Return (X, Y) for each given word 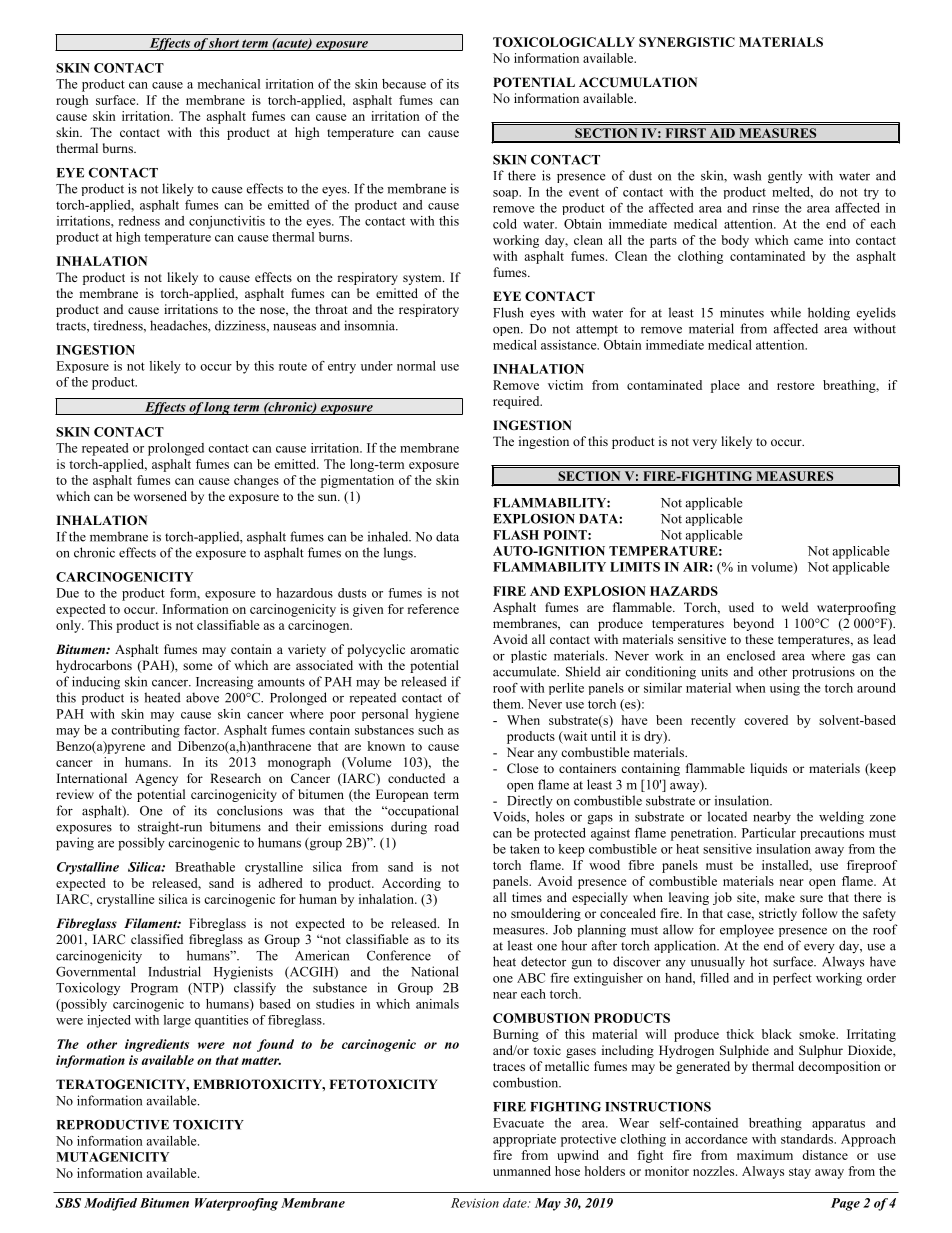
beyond (753, 624)
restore (796, 386)
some (198, 666)
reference (433, 609)
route (293, 366)
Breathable (205, 867)
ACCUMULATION (638, 82)
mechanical (229, 84)
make (780, 897)
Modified (110, 1204)
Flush (508, 312)
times (527, 897)
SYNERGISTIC (687, 42)
